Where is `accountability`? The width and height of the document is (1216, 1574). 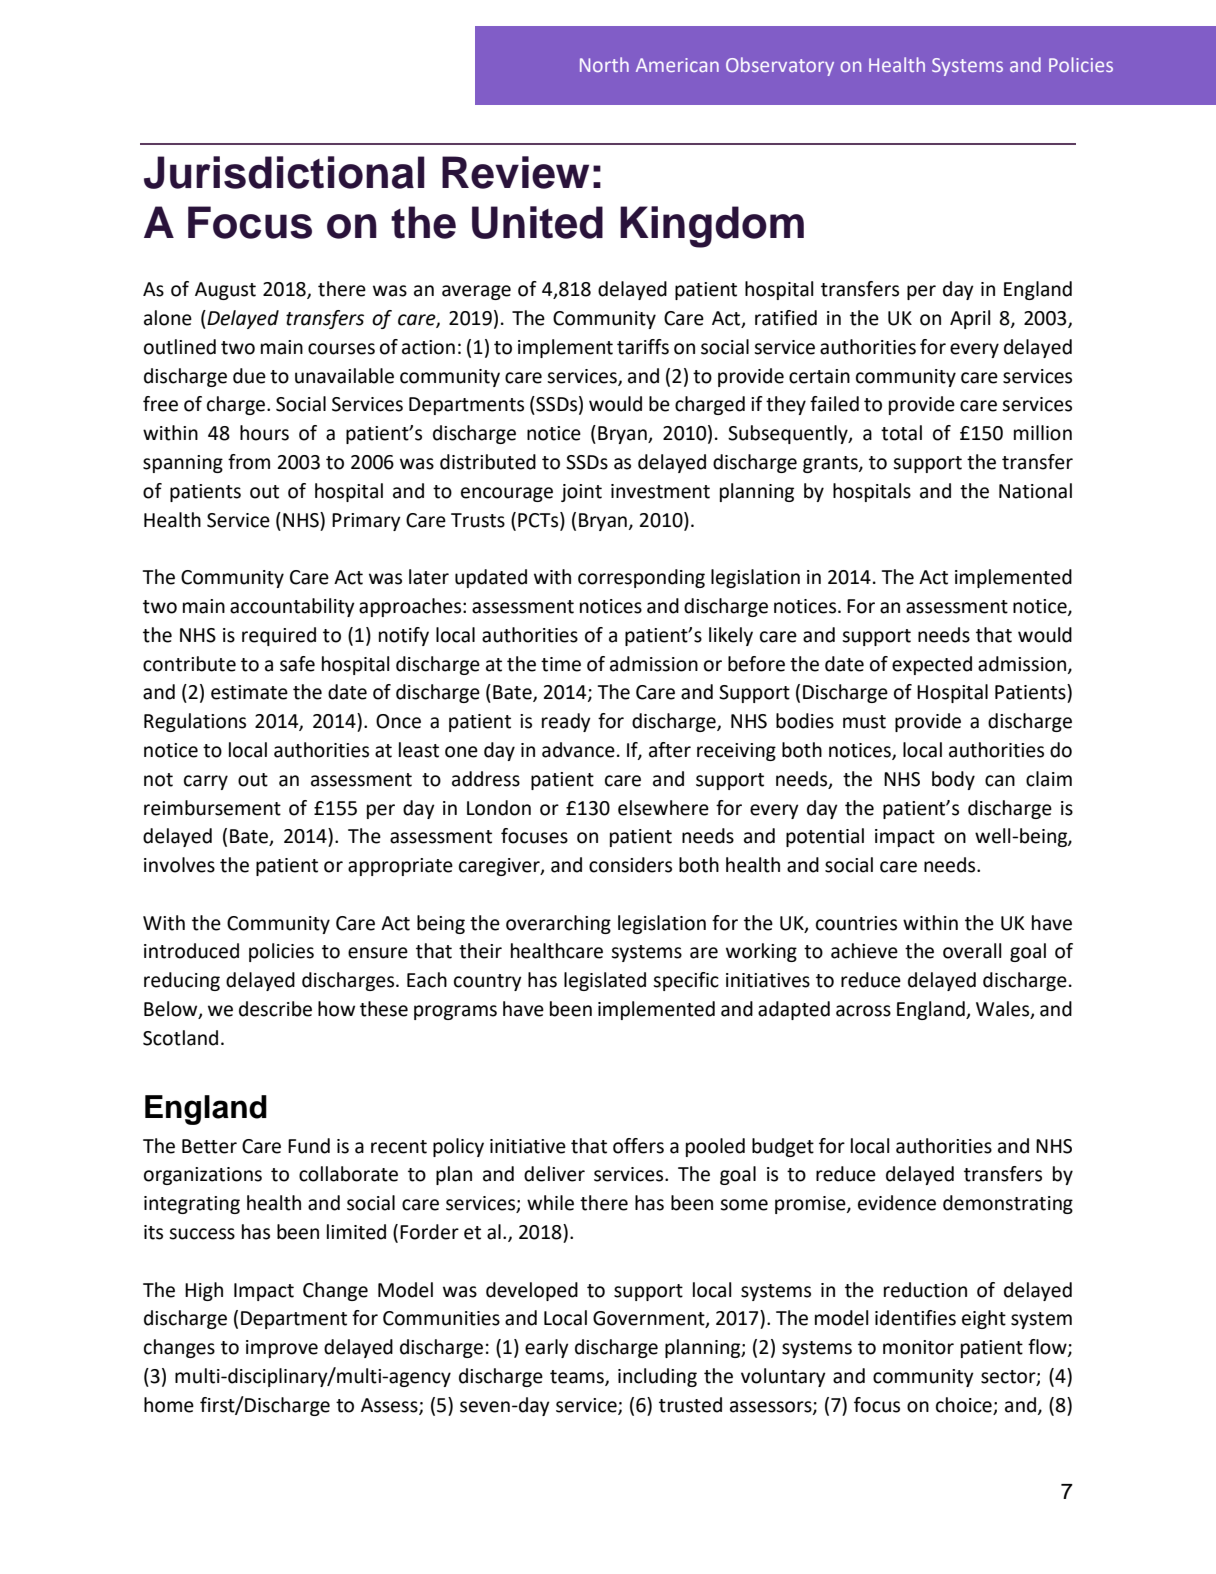 accountability is located at coordinates (292, 607).
